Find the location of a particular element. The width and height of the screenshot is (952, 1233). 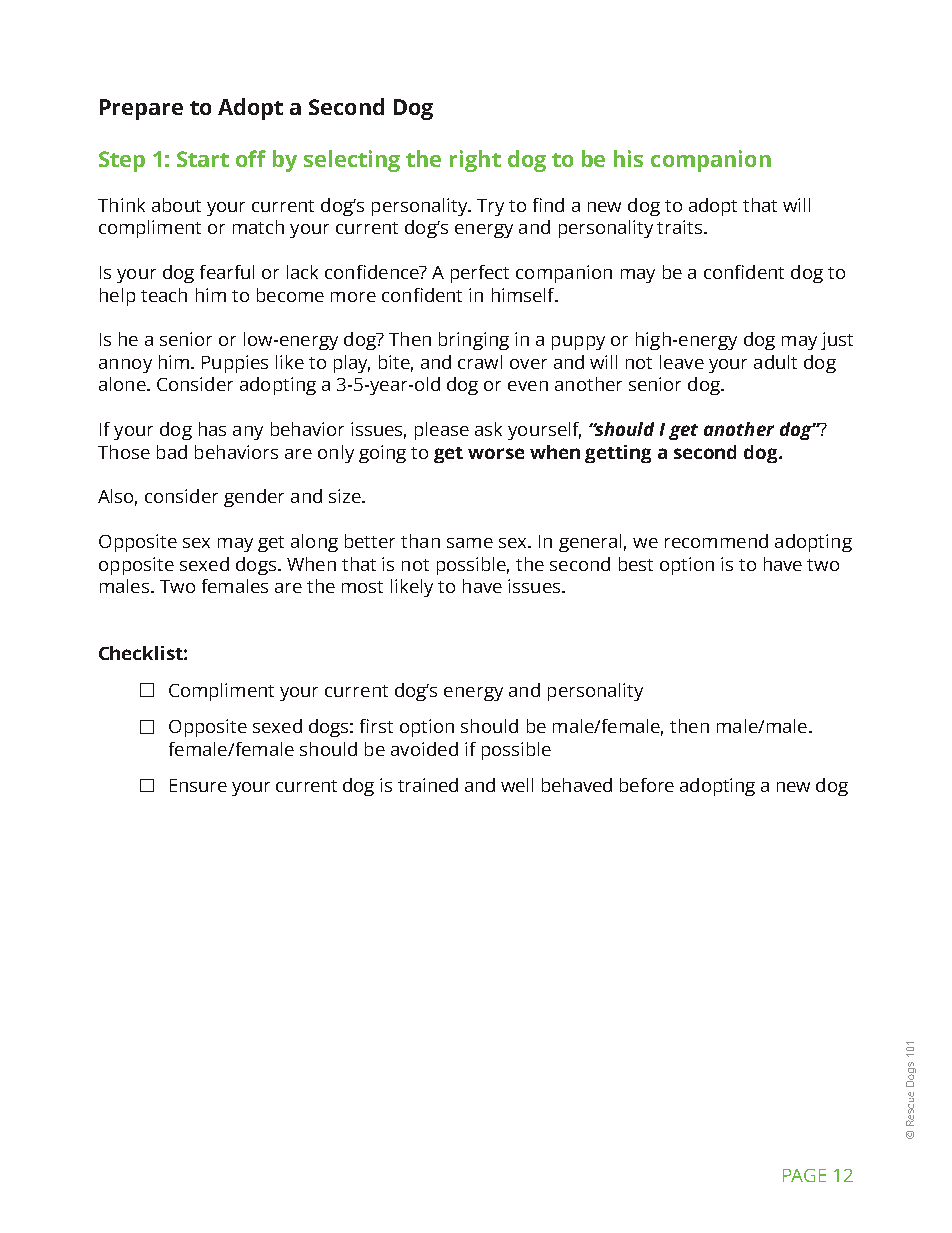

bringing is located at coordinates (474, 341).
